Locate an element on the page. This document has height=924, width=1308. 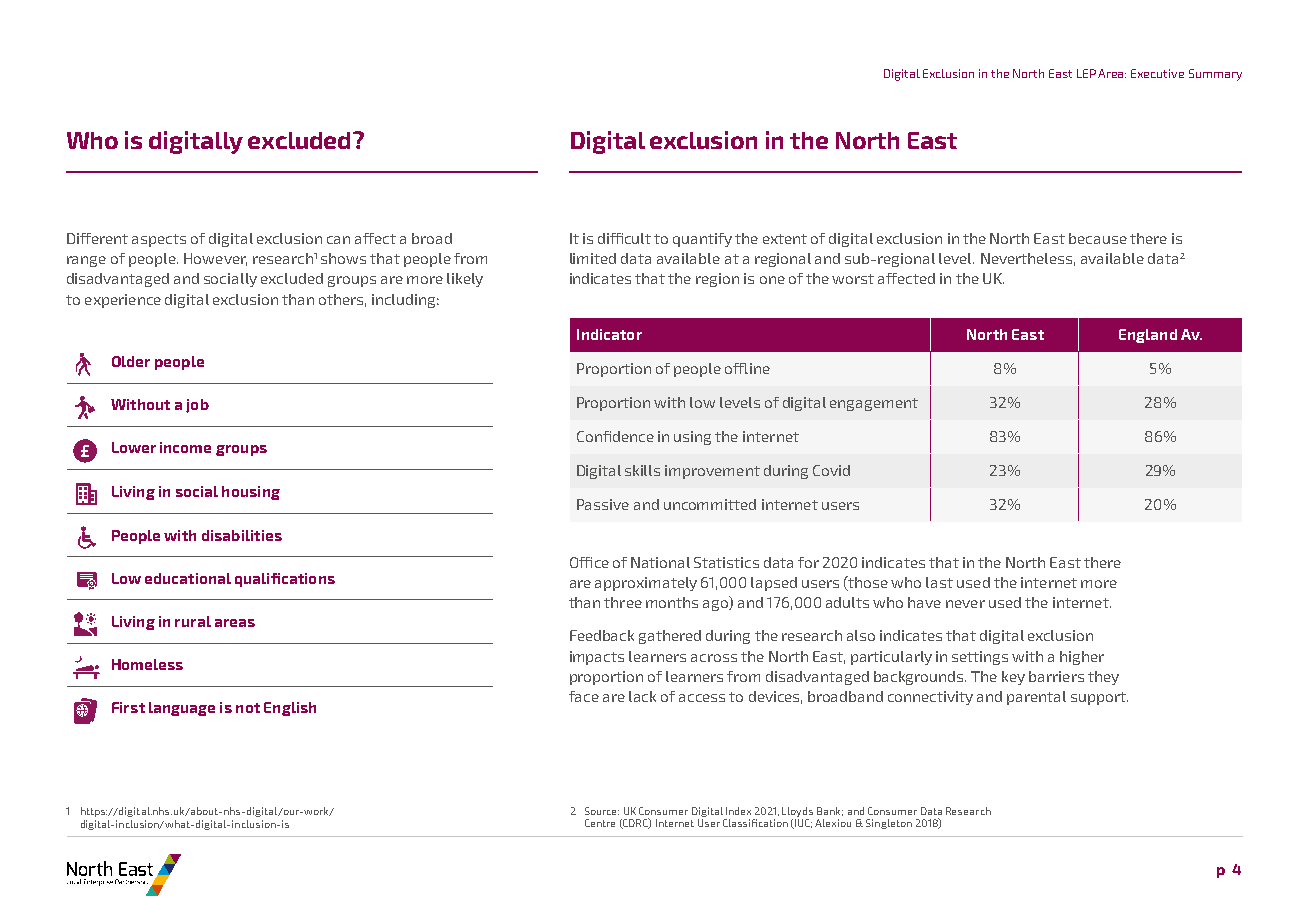
England is located at coordinates (1148, 336).
